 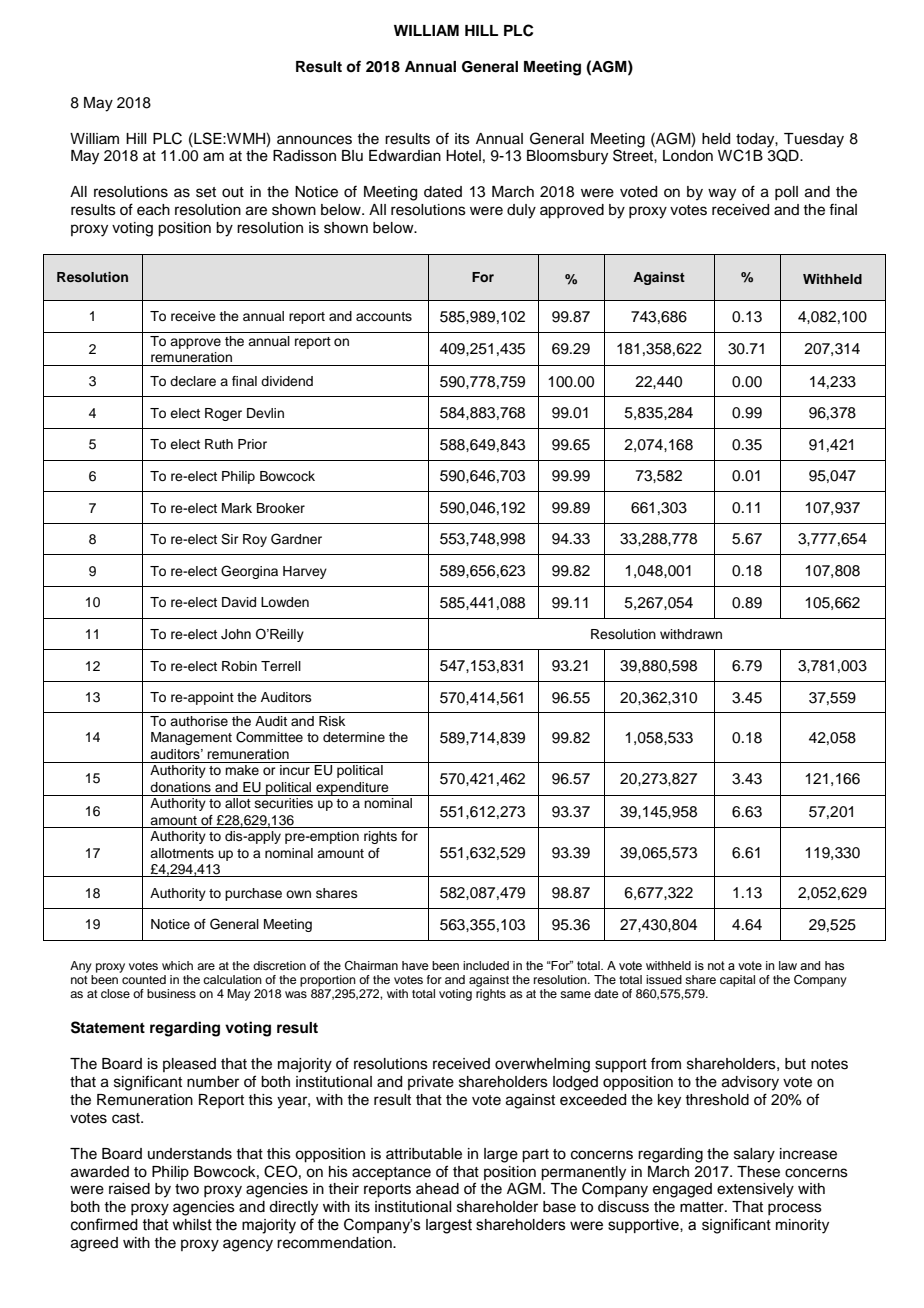 What do you see at coordinates (206, 192) in the screenshot?
I see `set` at bounding box center [206, 192].
